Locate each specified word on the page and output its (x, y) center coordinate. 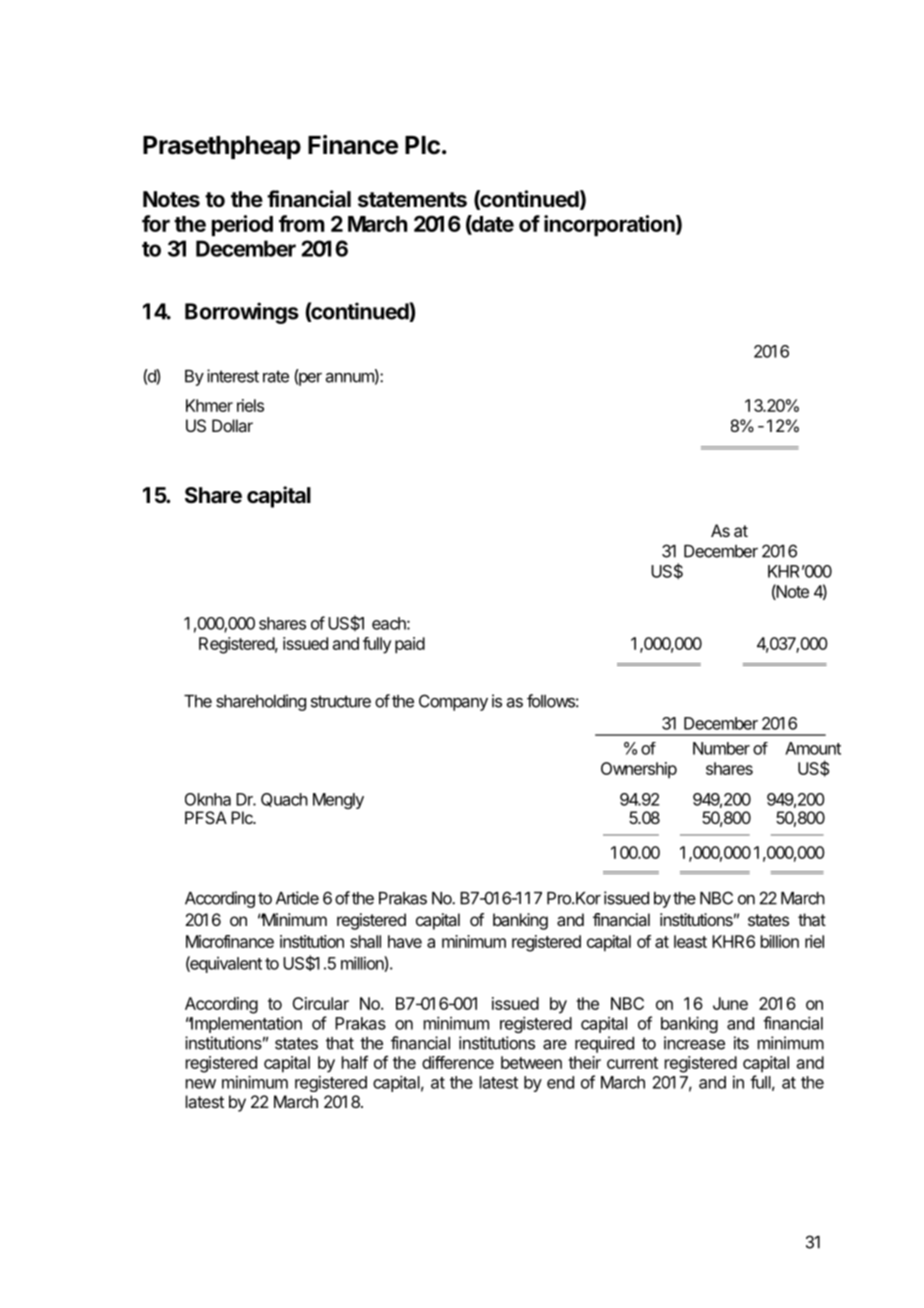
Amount (813, 748)
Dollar (232, 425)
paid (410, 645)
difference (458, 1062)
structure (341, 701)
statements (412, 200)
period (242, 225)
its (741, 1043)
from (302, 223)
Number (721, 748)
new (201, 1084)
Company (453, 702)
